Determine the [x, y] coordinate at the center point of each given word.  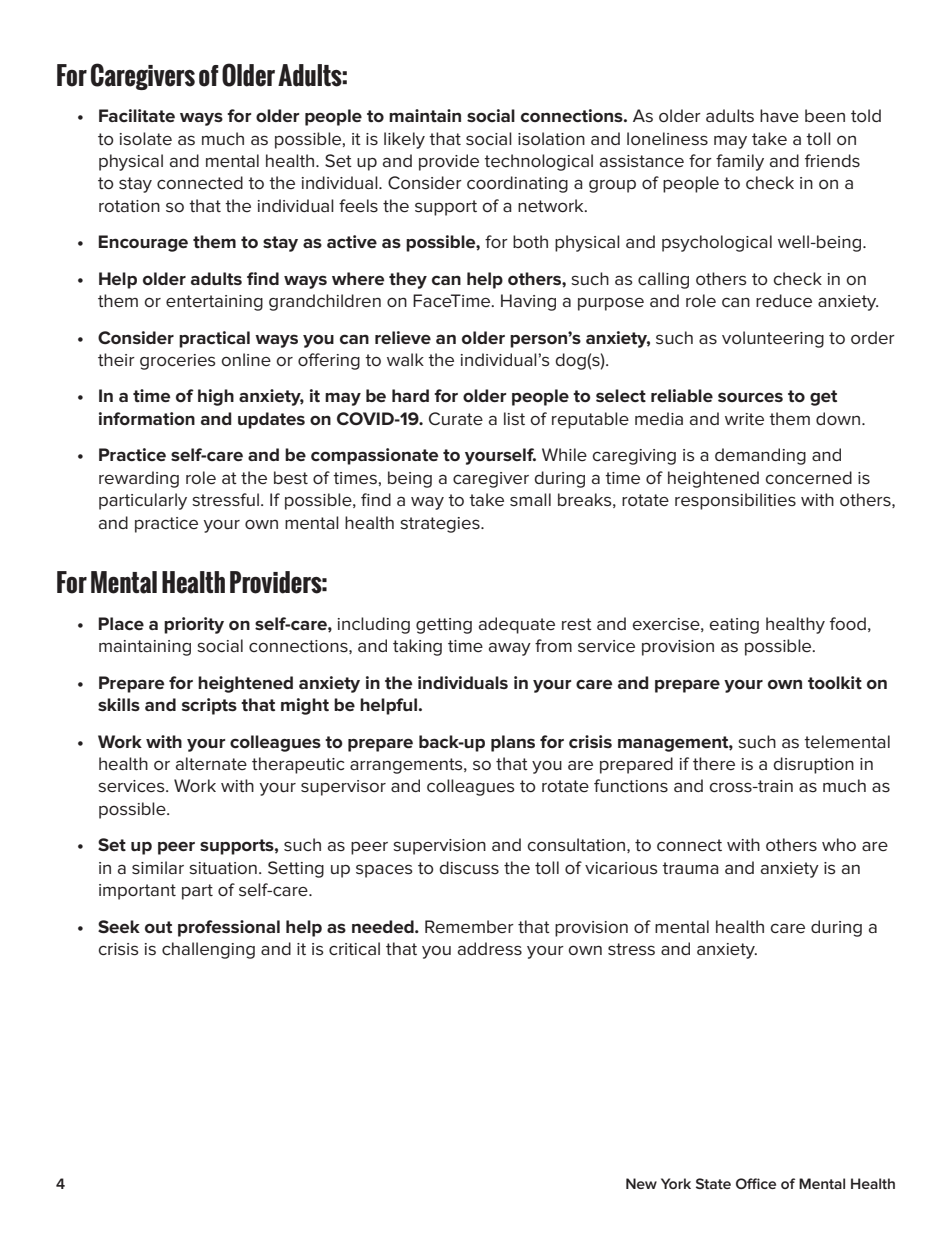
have [779, 115]
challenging [208, 950]
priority [194, 625]
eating [734, 626]
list [514, 419]
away [510, 649]
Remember [469, 927]
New [641, 1183]
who [839, 844]
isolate [146, 139]
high [216, 397]
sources [750, 397]
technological [538, 162]
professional [229, 928]
